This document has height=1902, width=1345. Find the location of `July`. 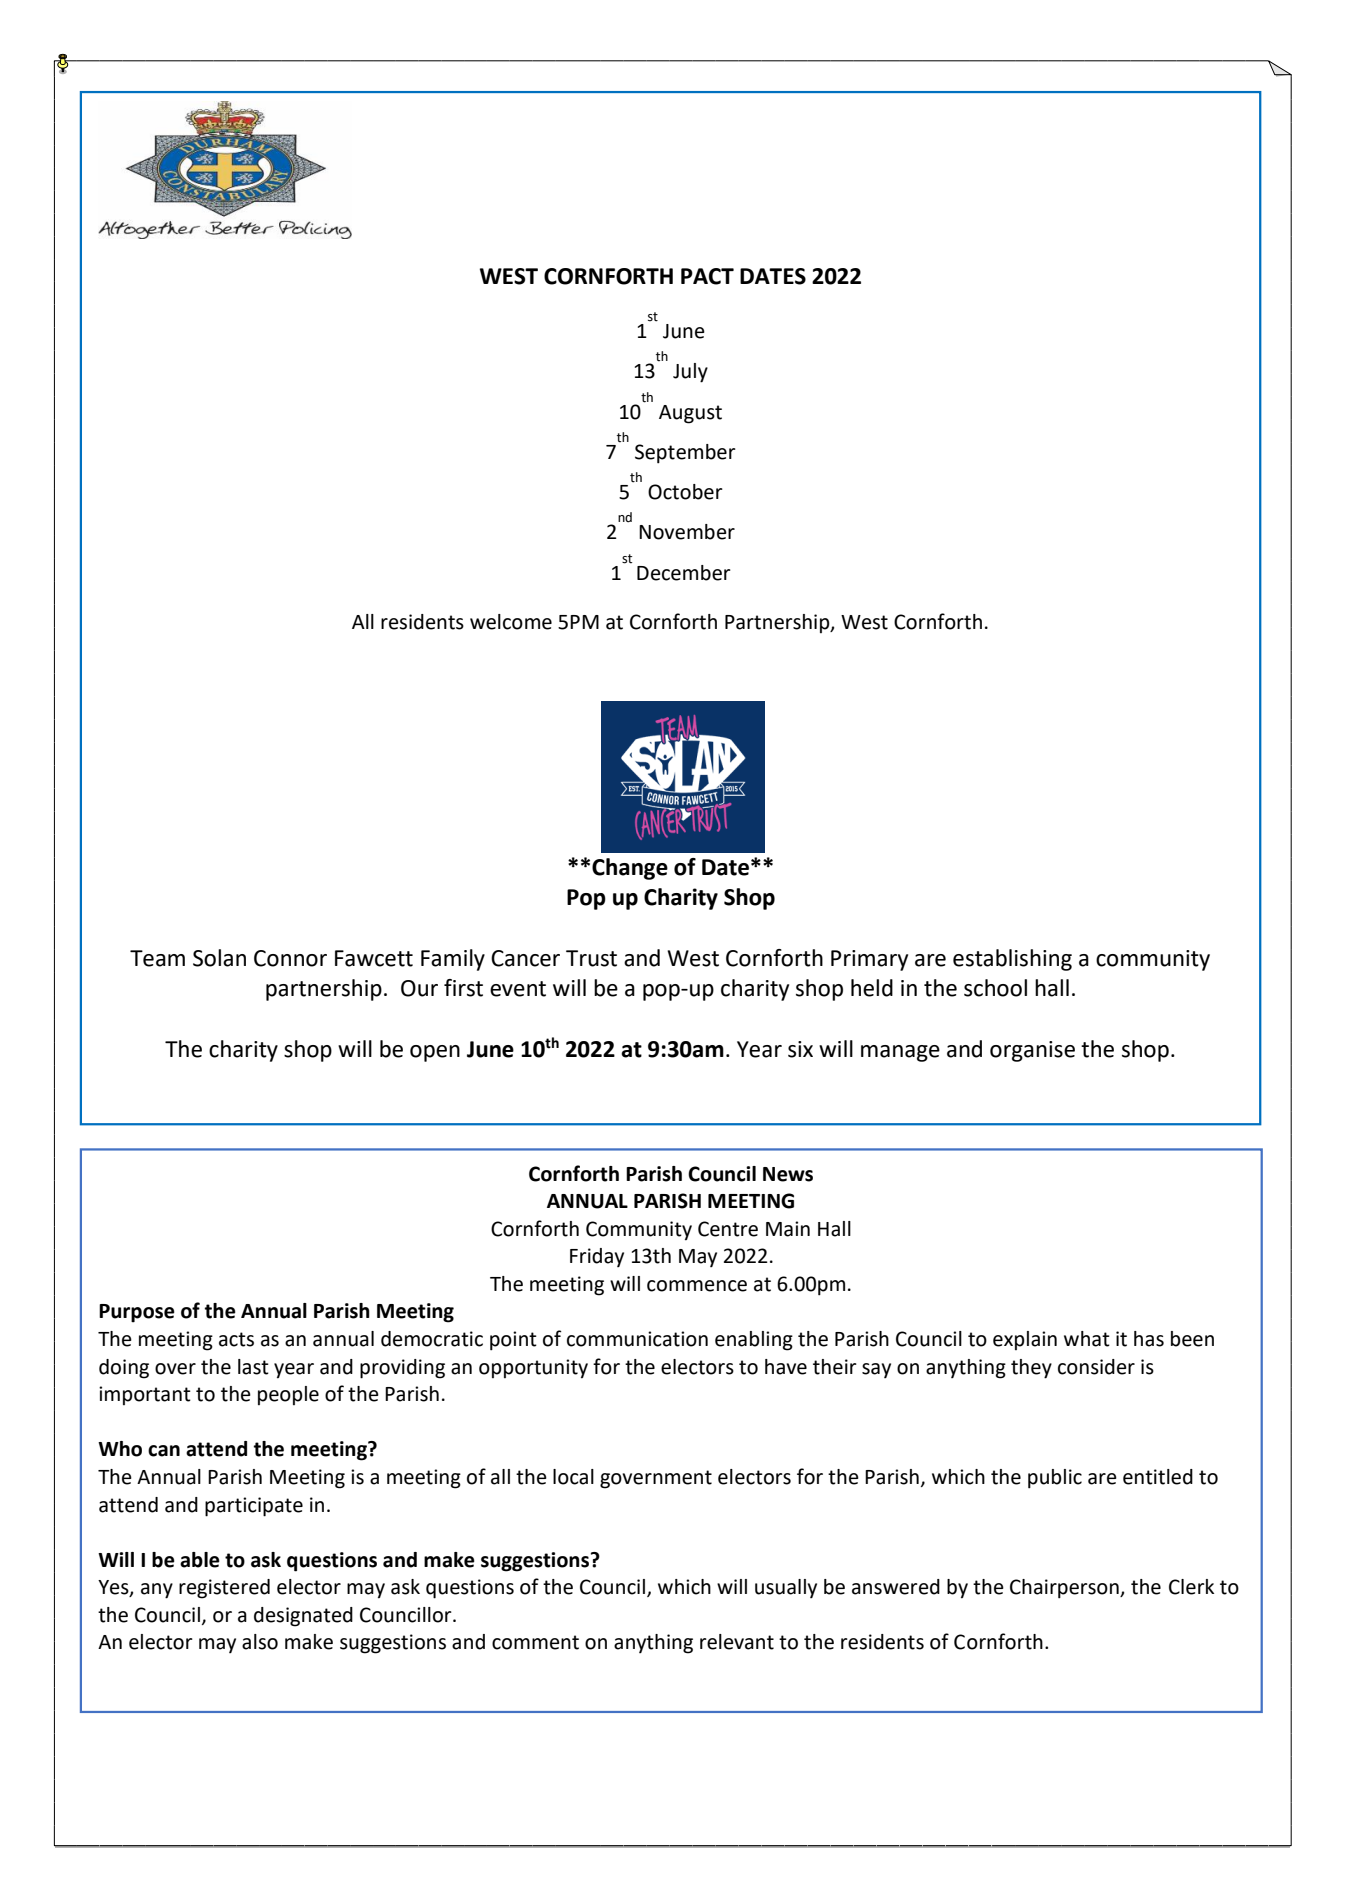

July is located at coordinates (690, 373).
